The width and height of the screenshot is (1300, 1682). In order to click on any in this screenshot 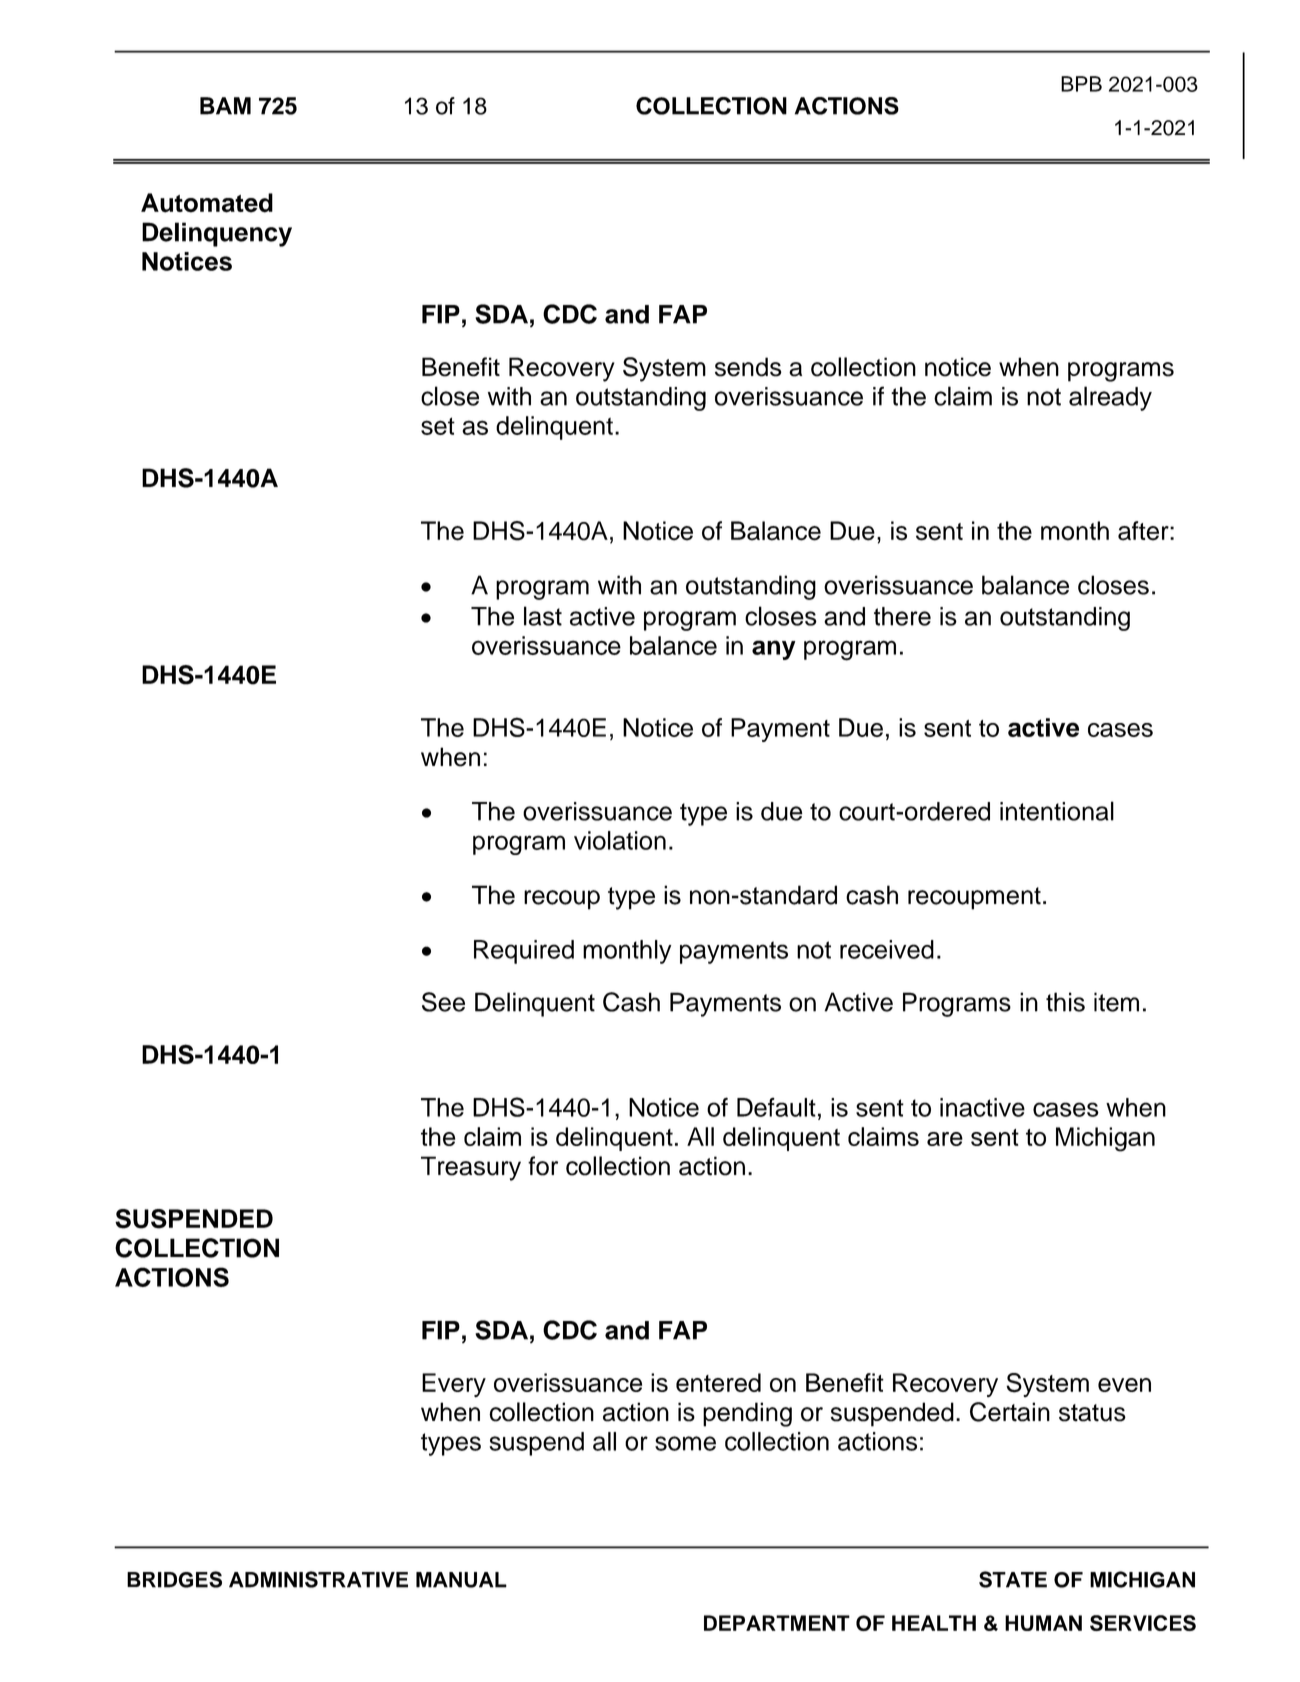, I will do `click(774, 650)`.
